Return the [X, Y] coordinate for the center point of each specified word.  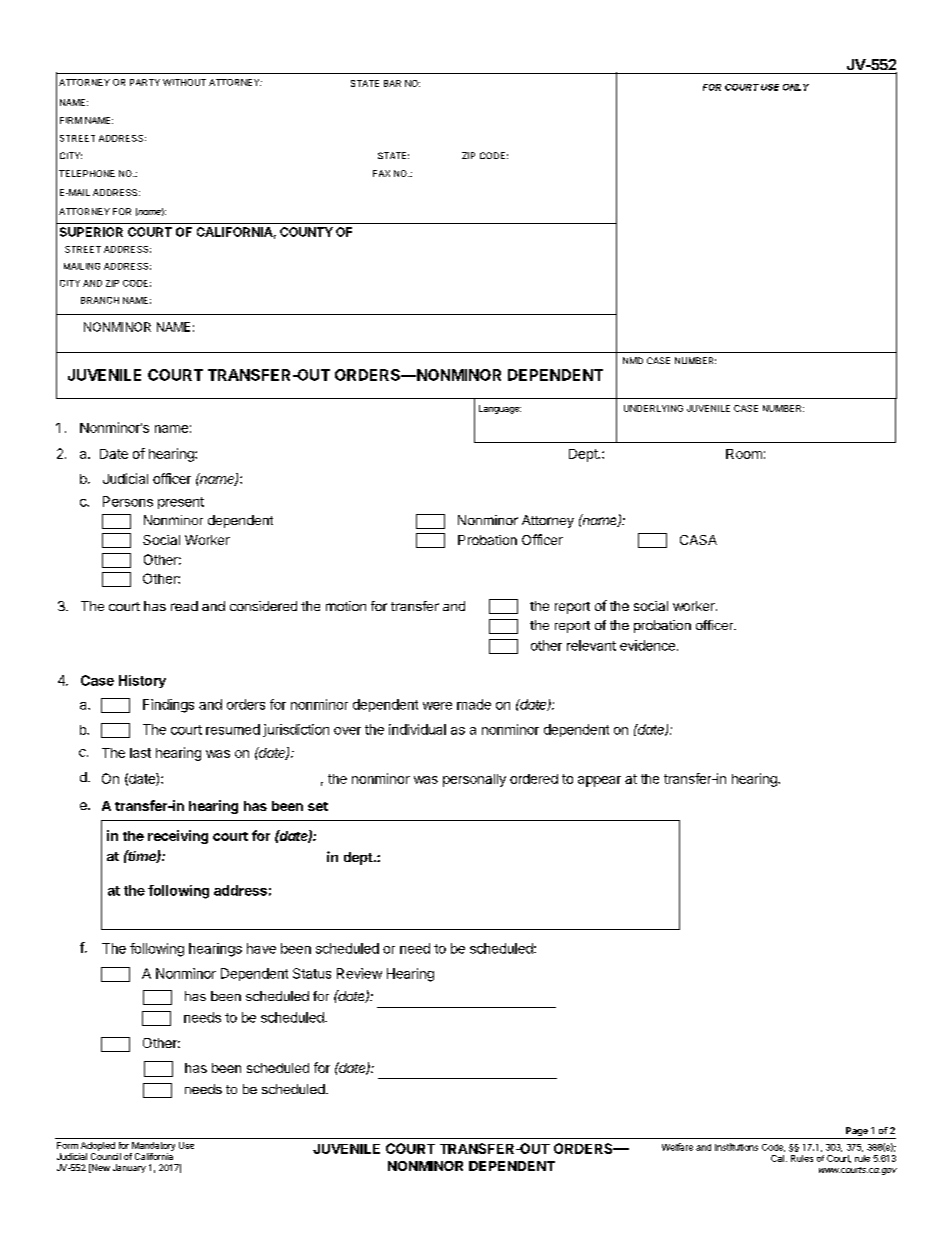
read [184, 606]
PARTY [145, 82]
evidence [647, 645]
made [474, 704]
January [129, 1168]
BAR [392, 83]
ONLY [796, 87]
